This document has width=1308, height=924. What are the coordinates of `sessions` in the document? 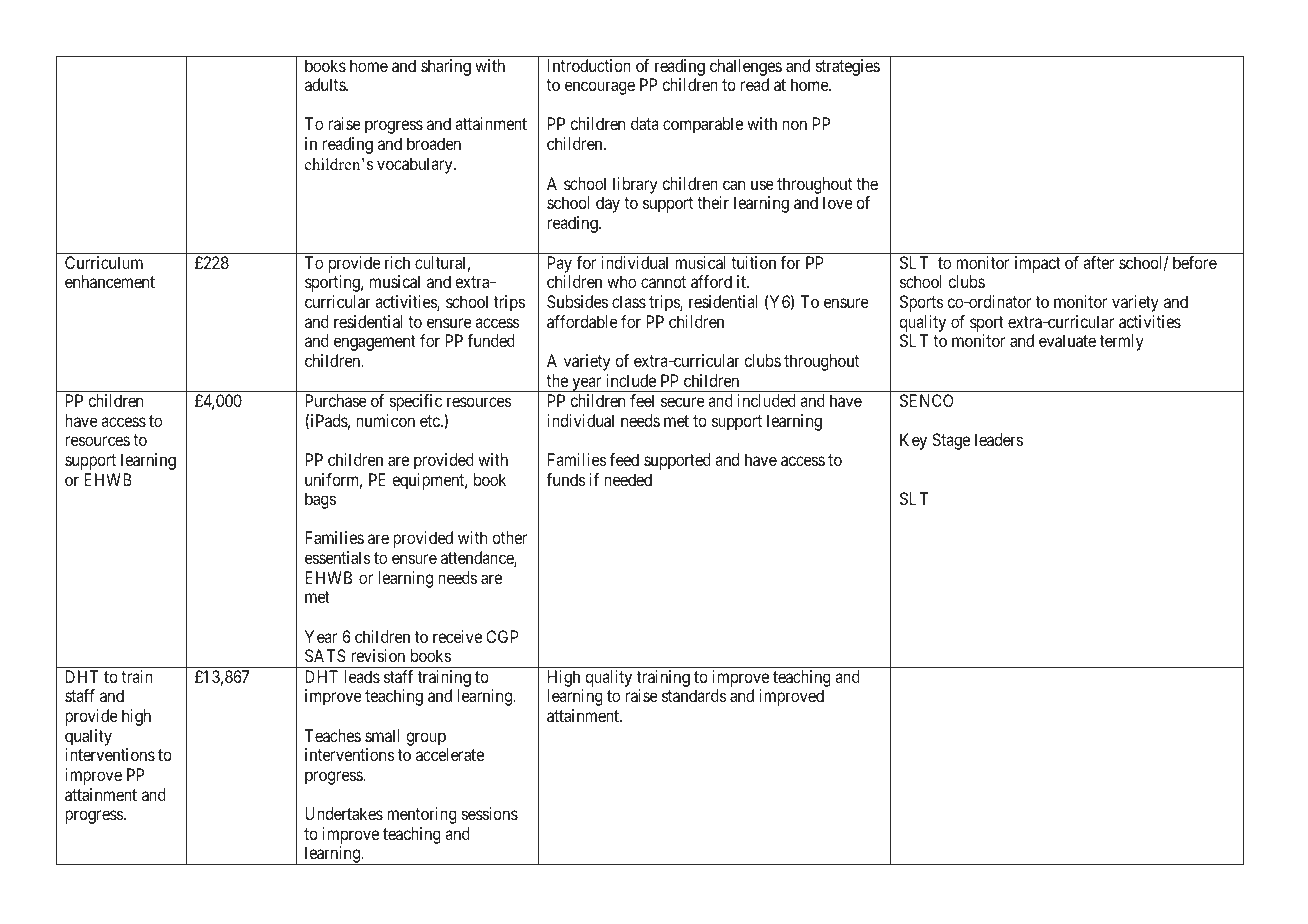 It's located at (490, 813).
